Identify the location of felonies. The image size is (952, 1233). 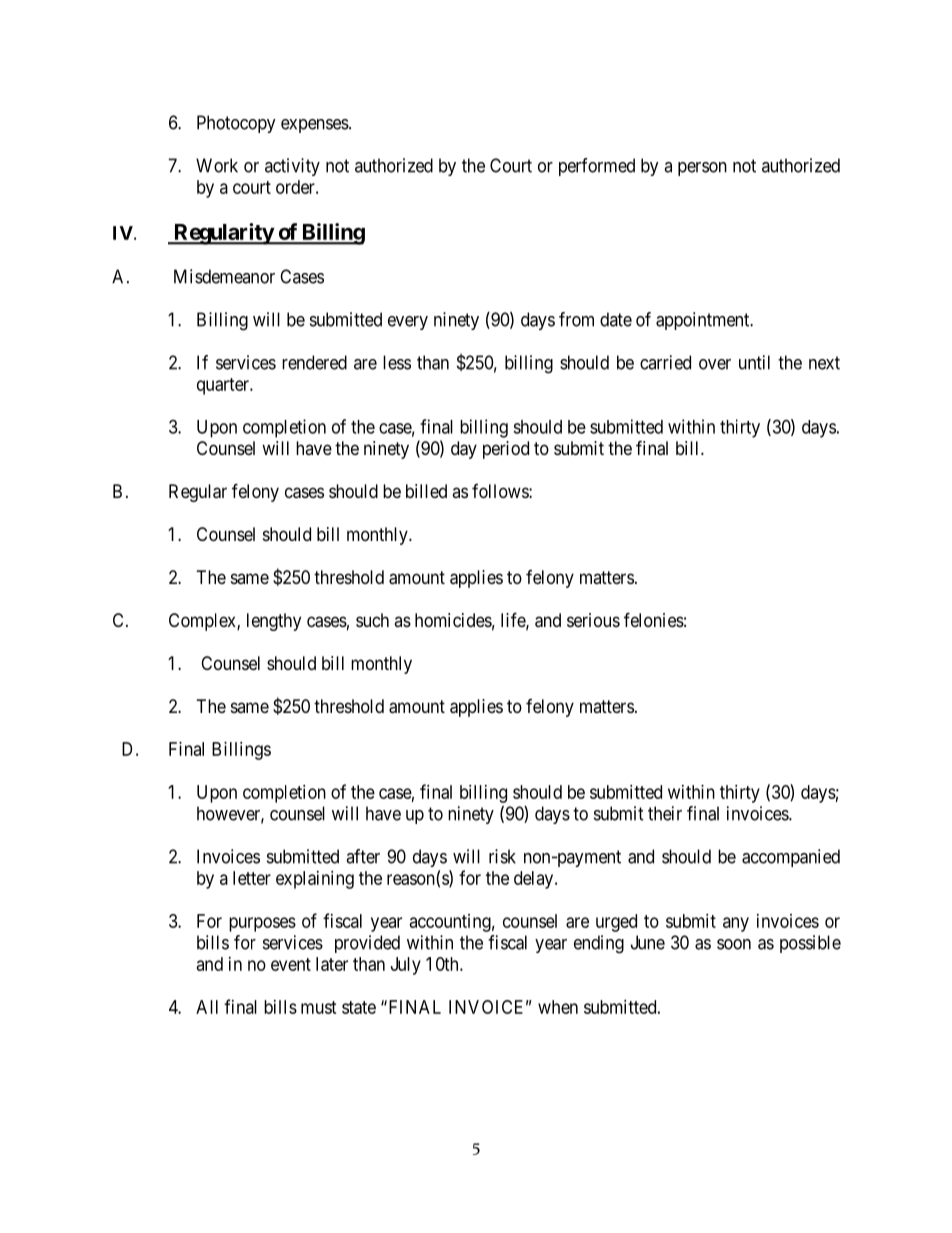
(654, 619).
